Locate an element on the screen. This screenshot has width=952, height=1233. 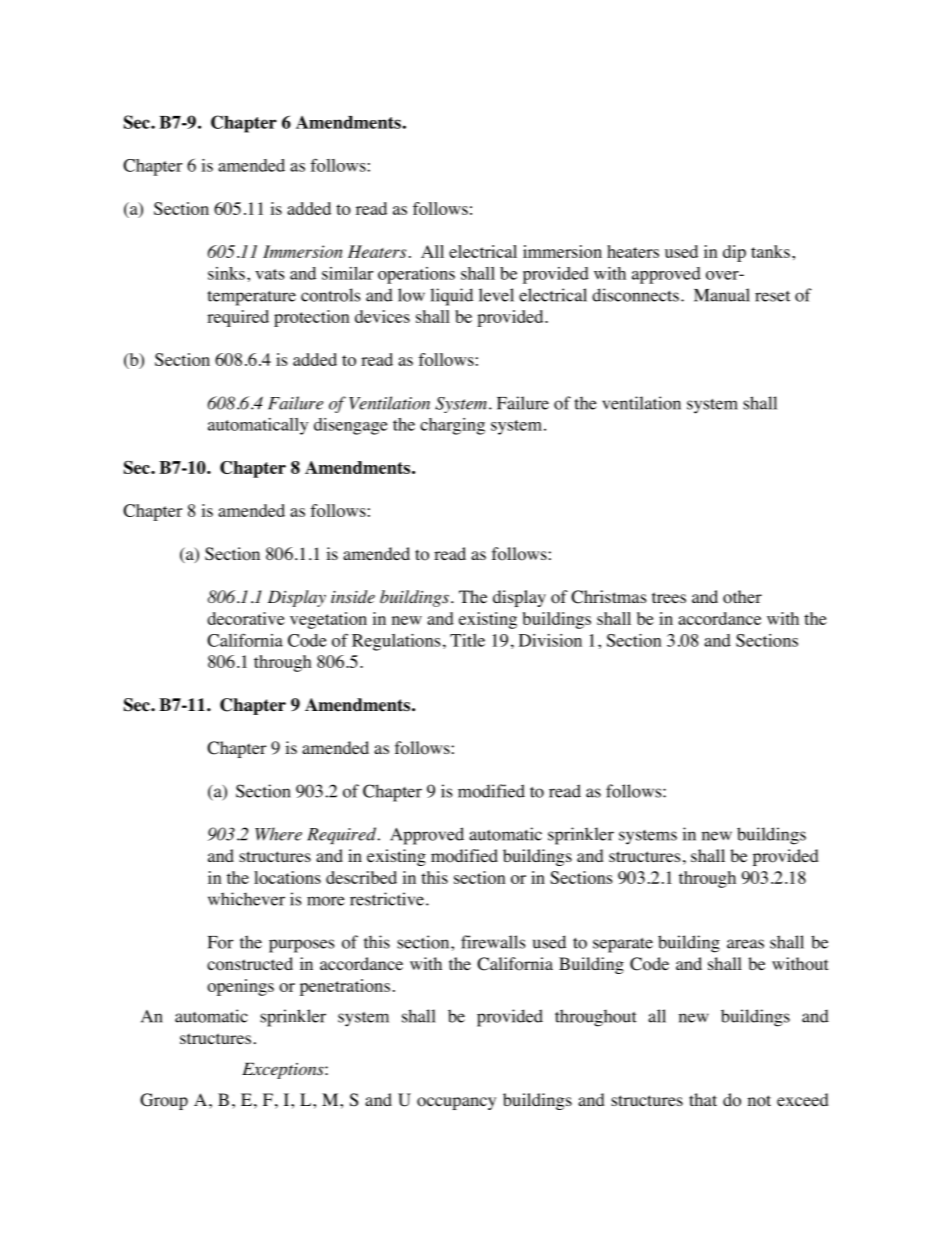
Exceptions is located at coordinates (284, 1071).
